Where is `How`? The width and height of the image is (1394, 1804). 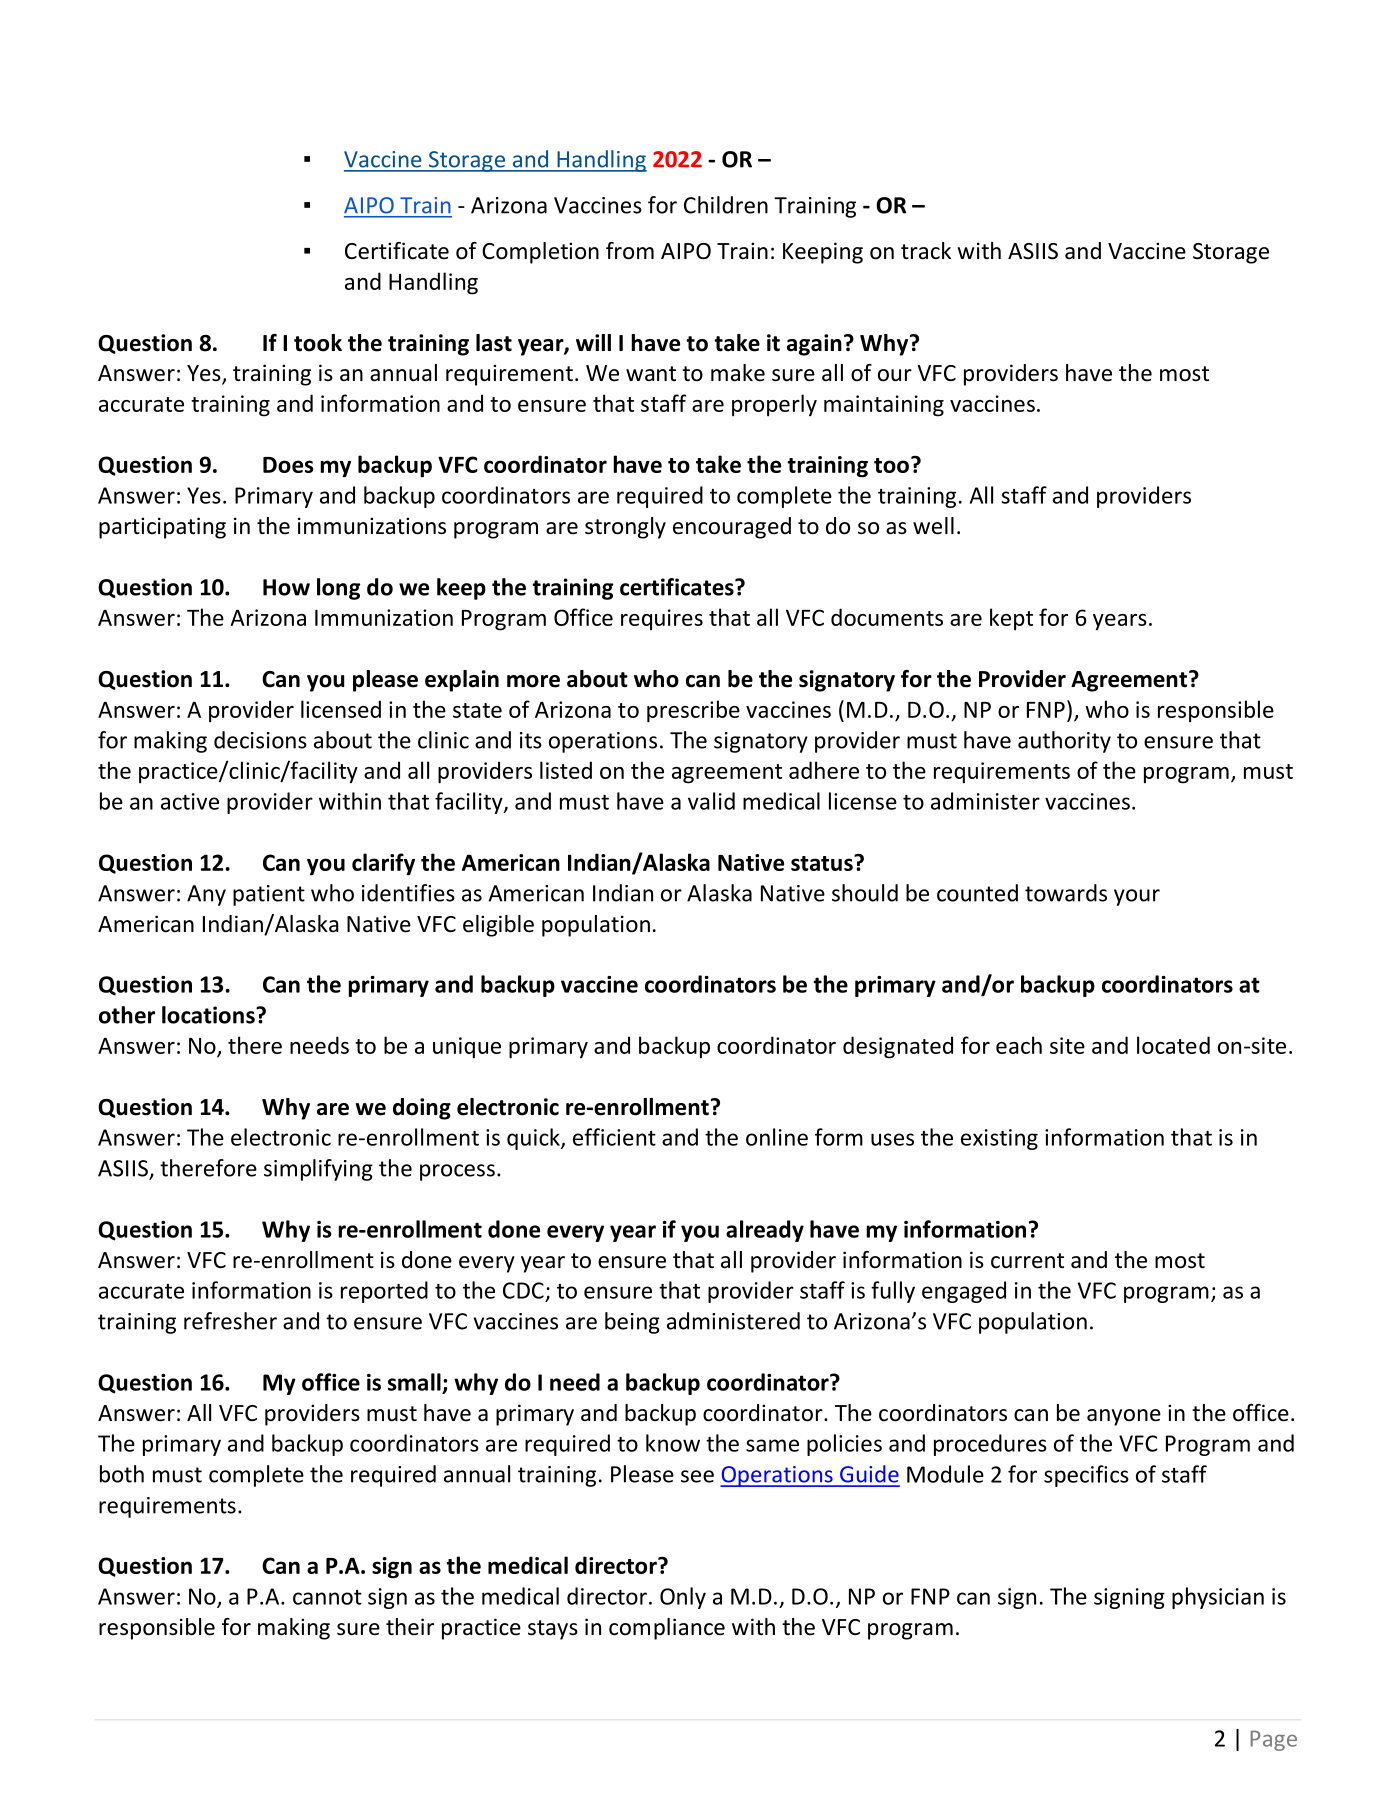
How is located at coordinates (286, 587).
